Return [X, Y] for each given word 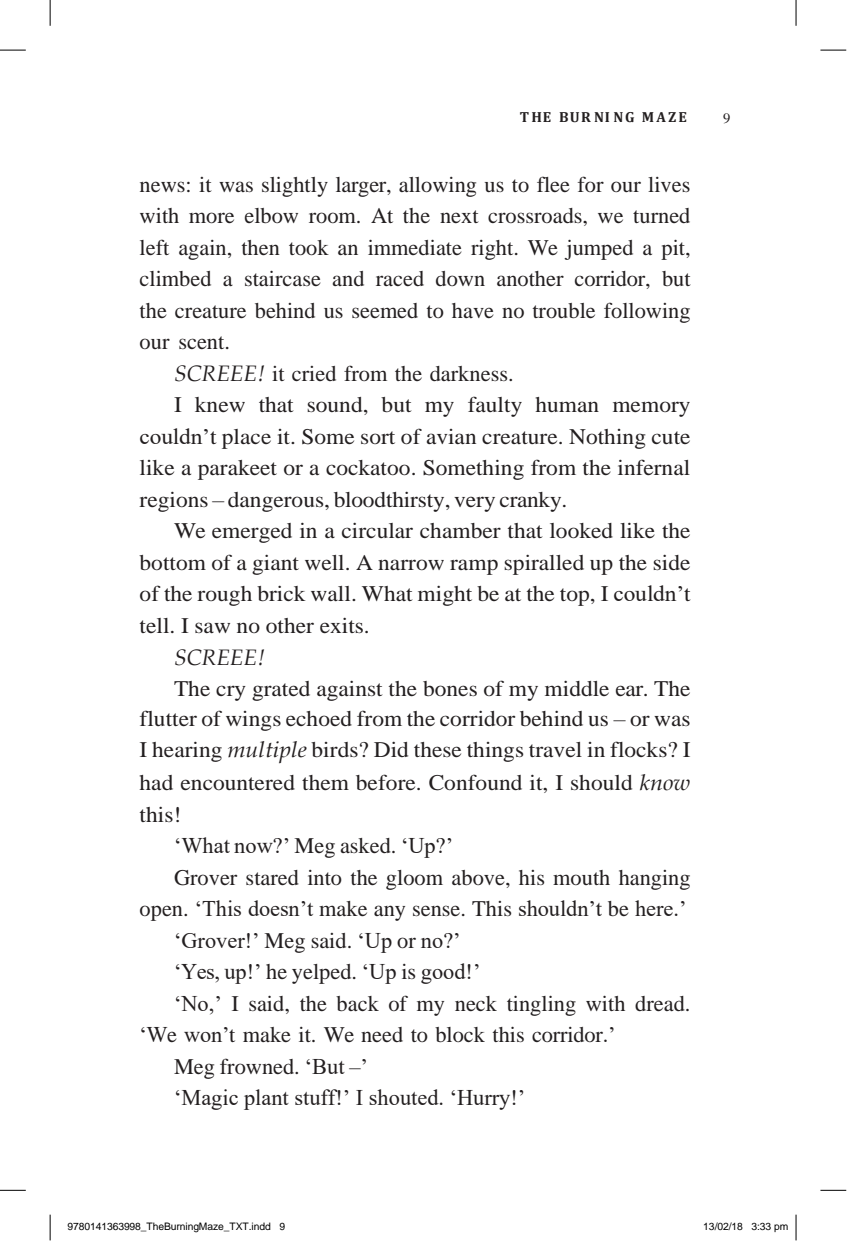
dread [661, 1003]
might [445, 596]
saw [212, 627]
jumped [598, 250]
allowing [437, 187]
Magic [208, 1099]
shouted [405, 1097]
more [211, 217]
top [576, 597]
